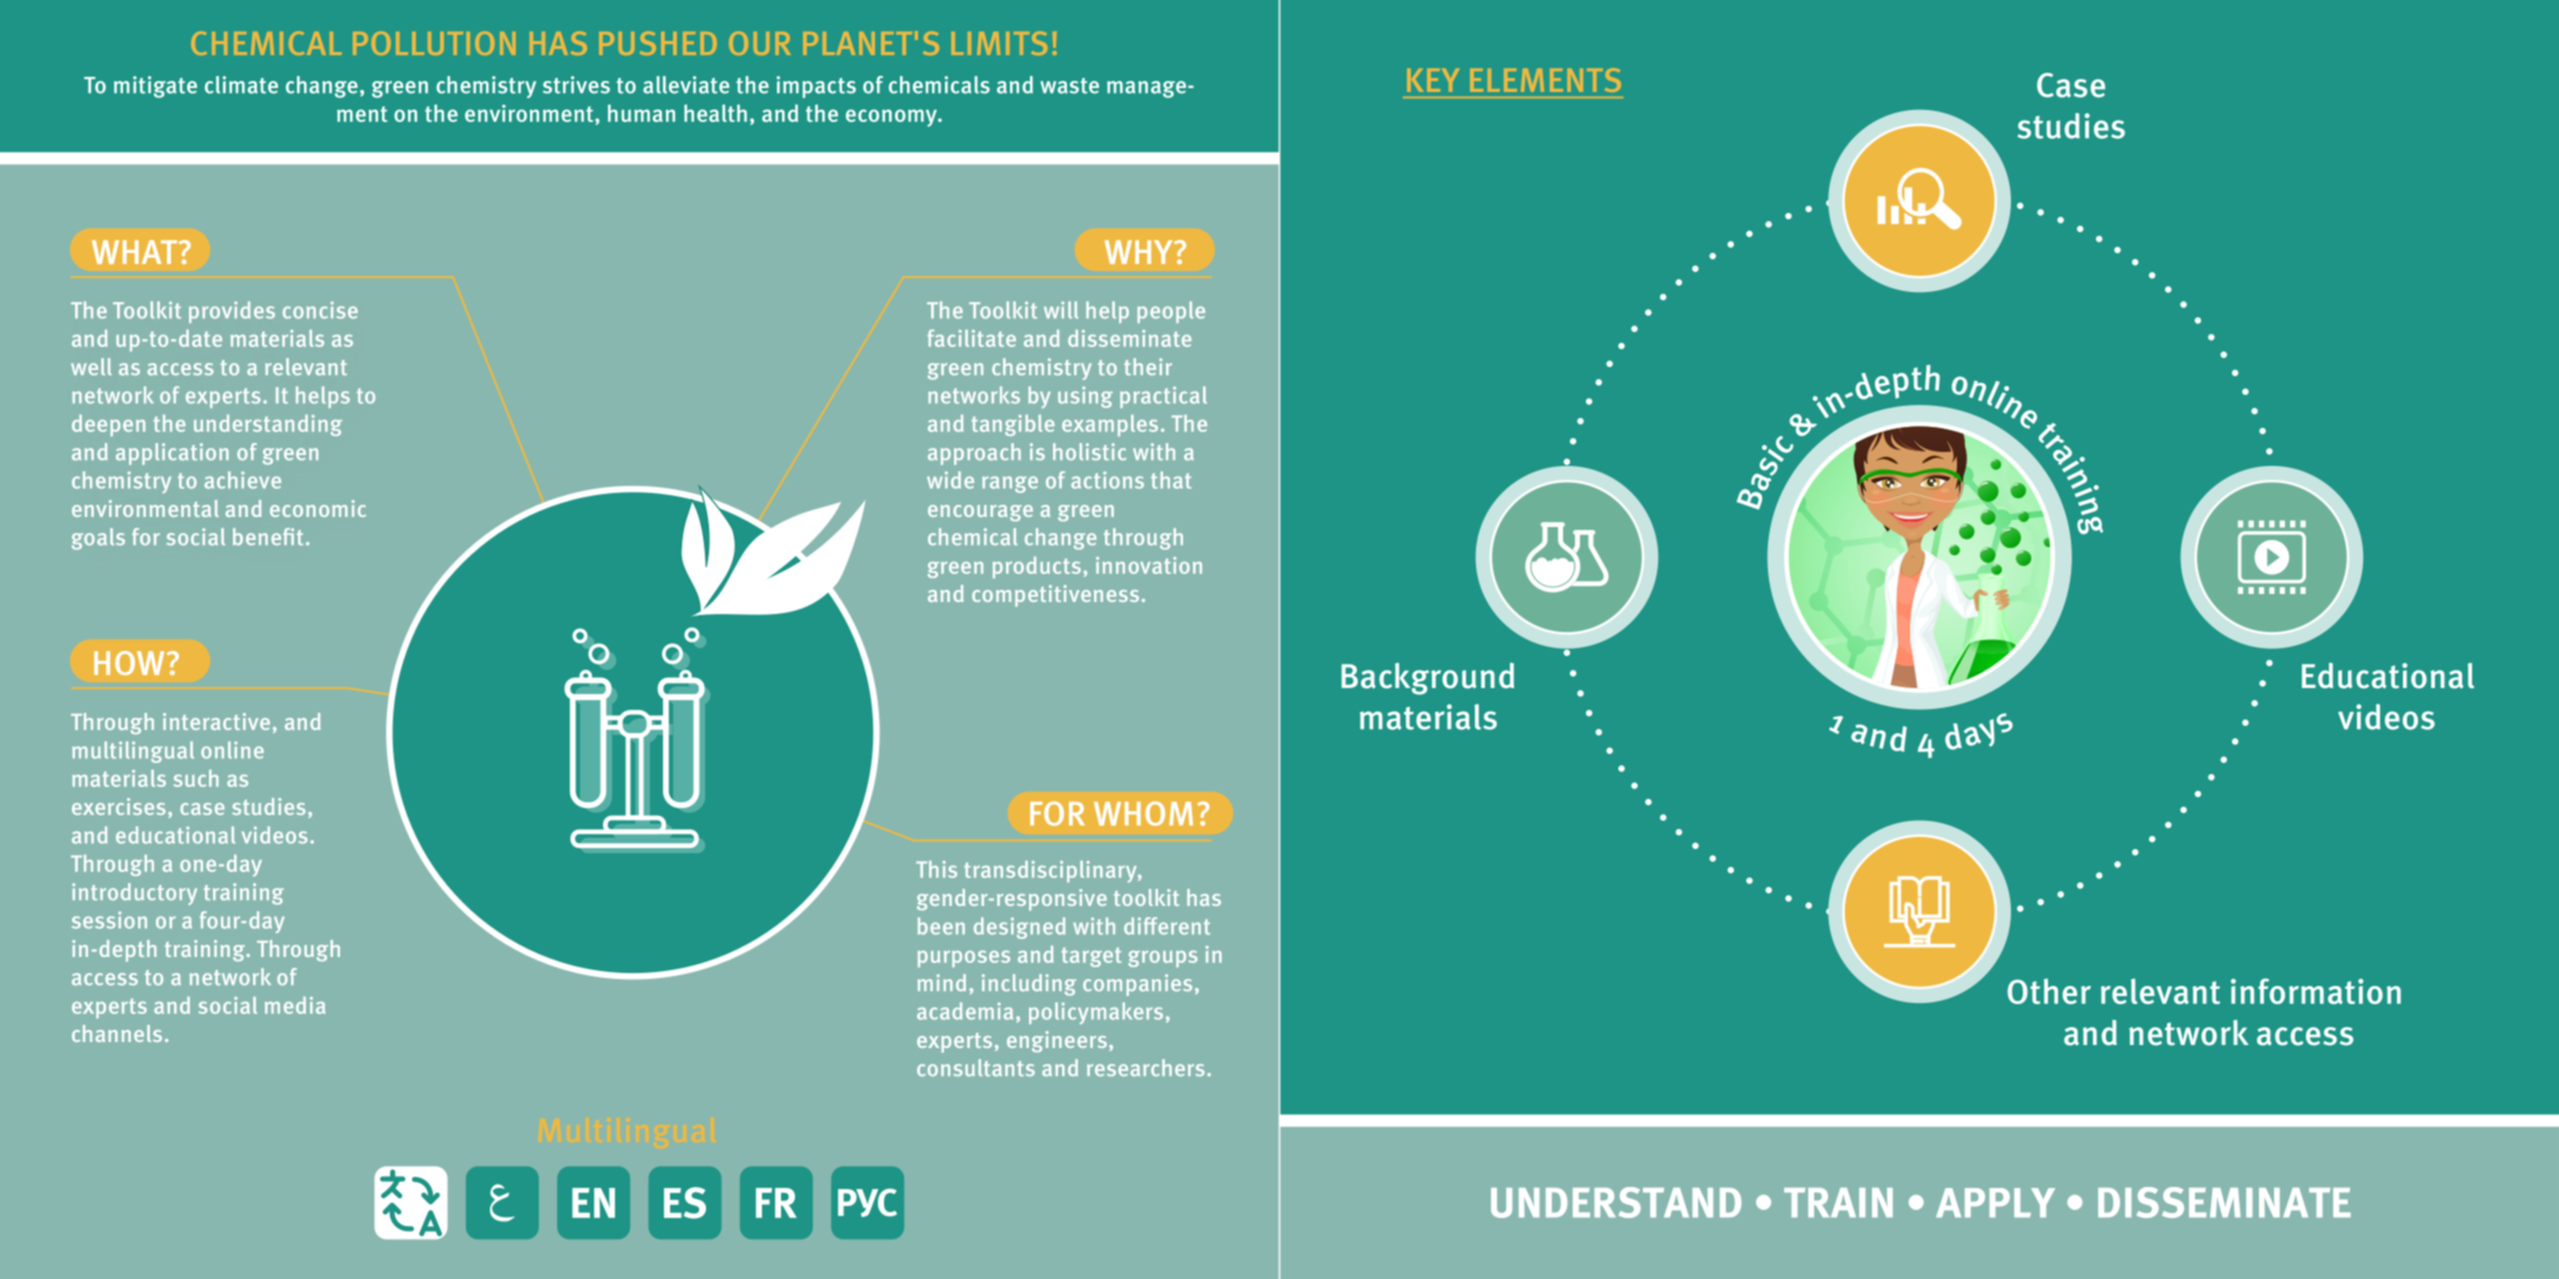  What do you see at coordinates (1069, 86) in the image?
I see `waste` at bounding box center [1069, 86].
